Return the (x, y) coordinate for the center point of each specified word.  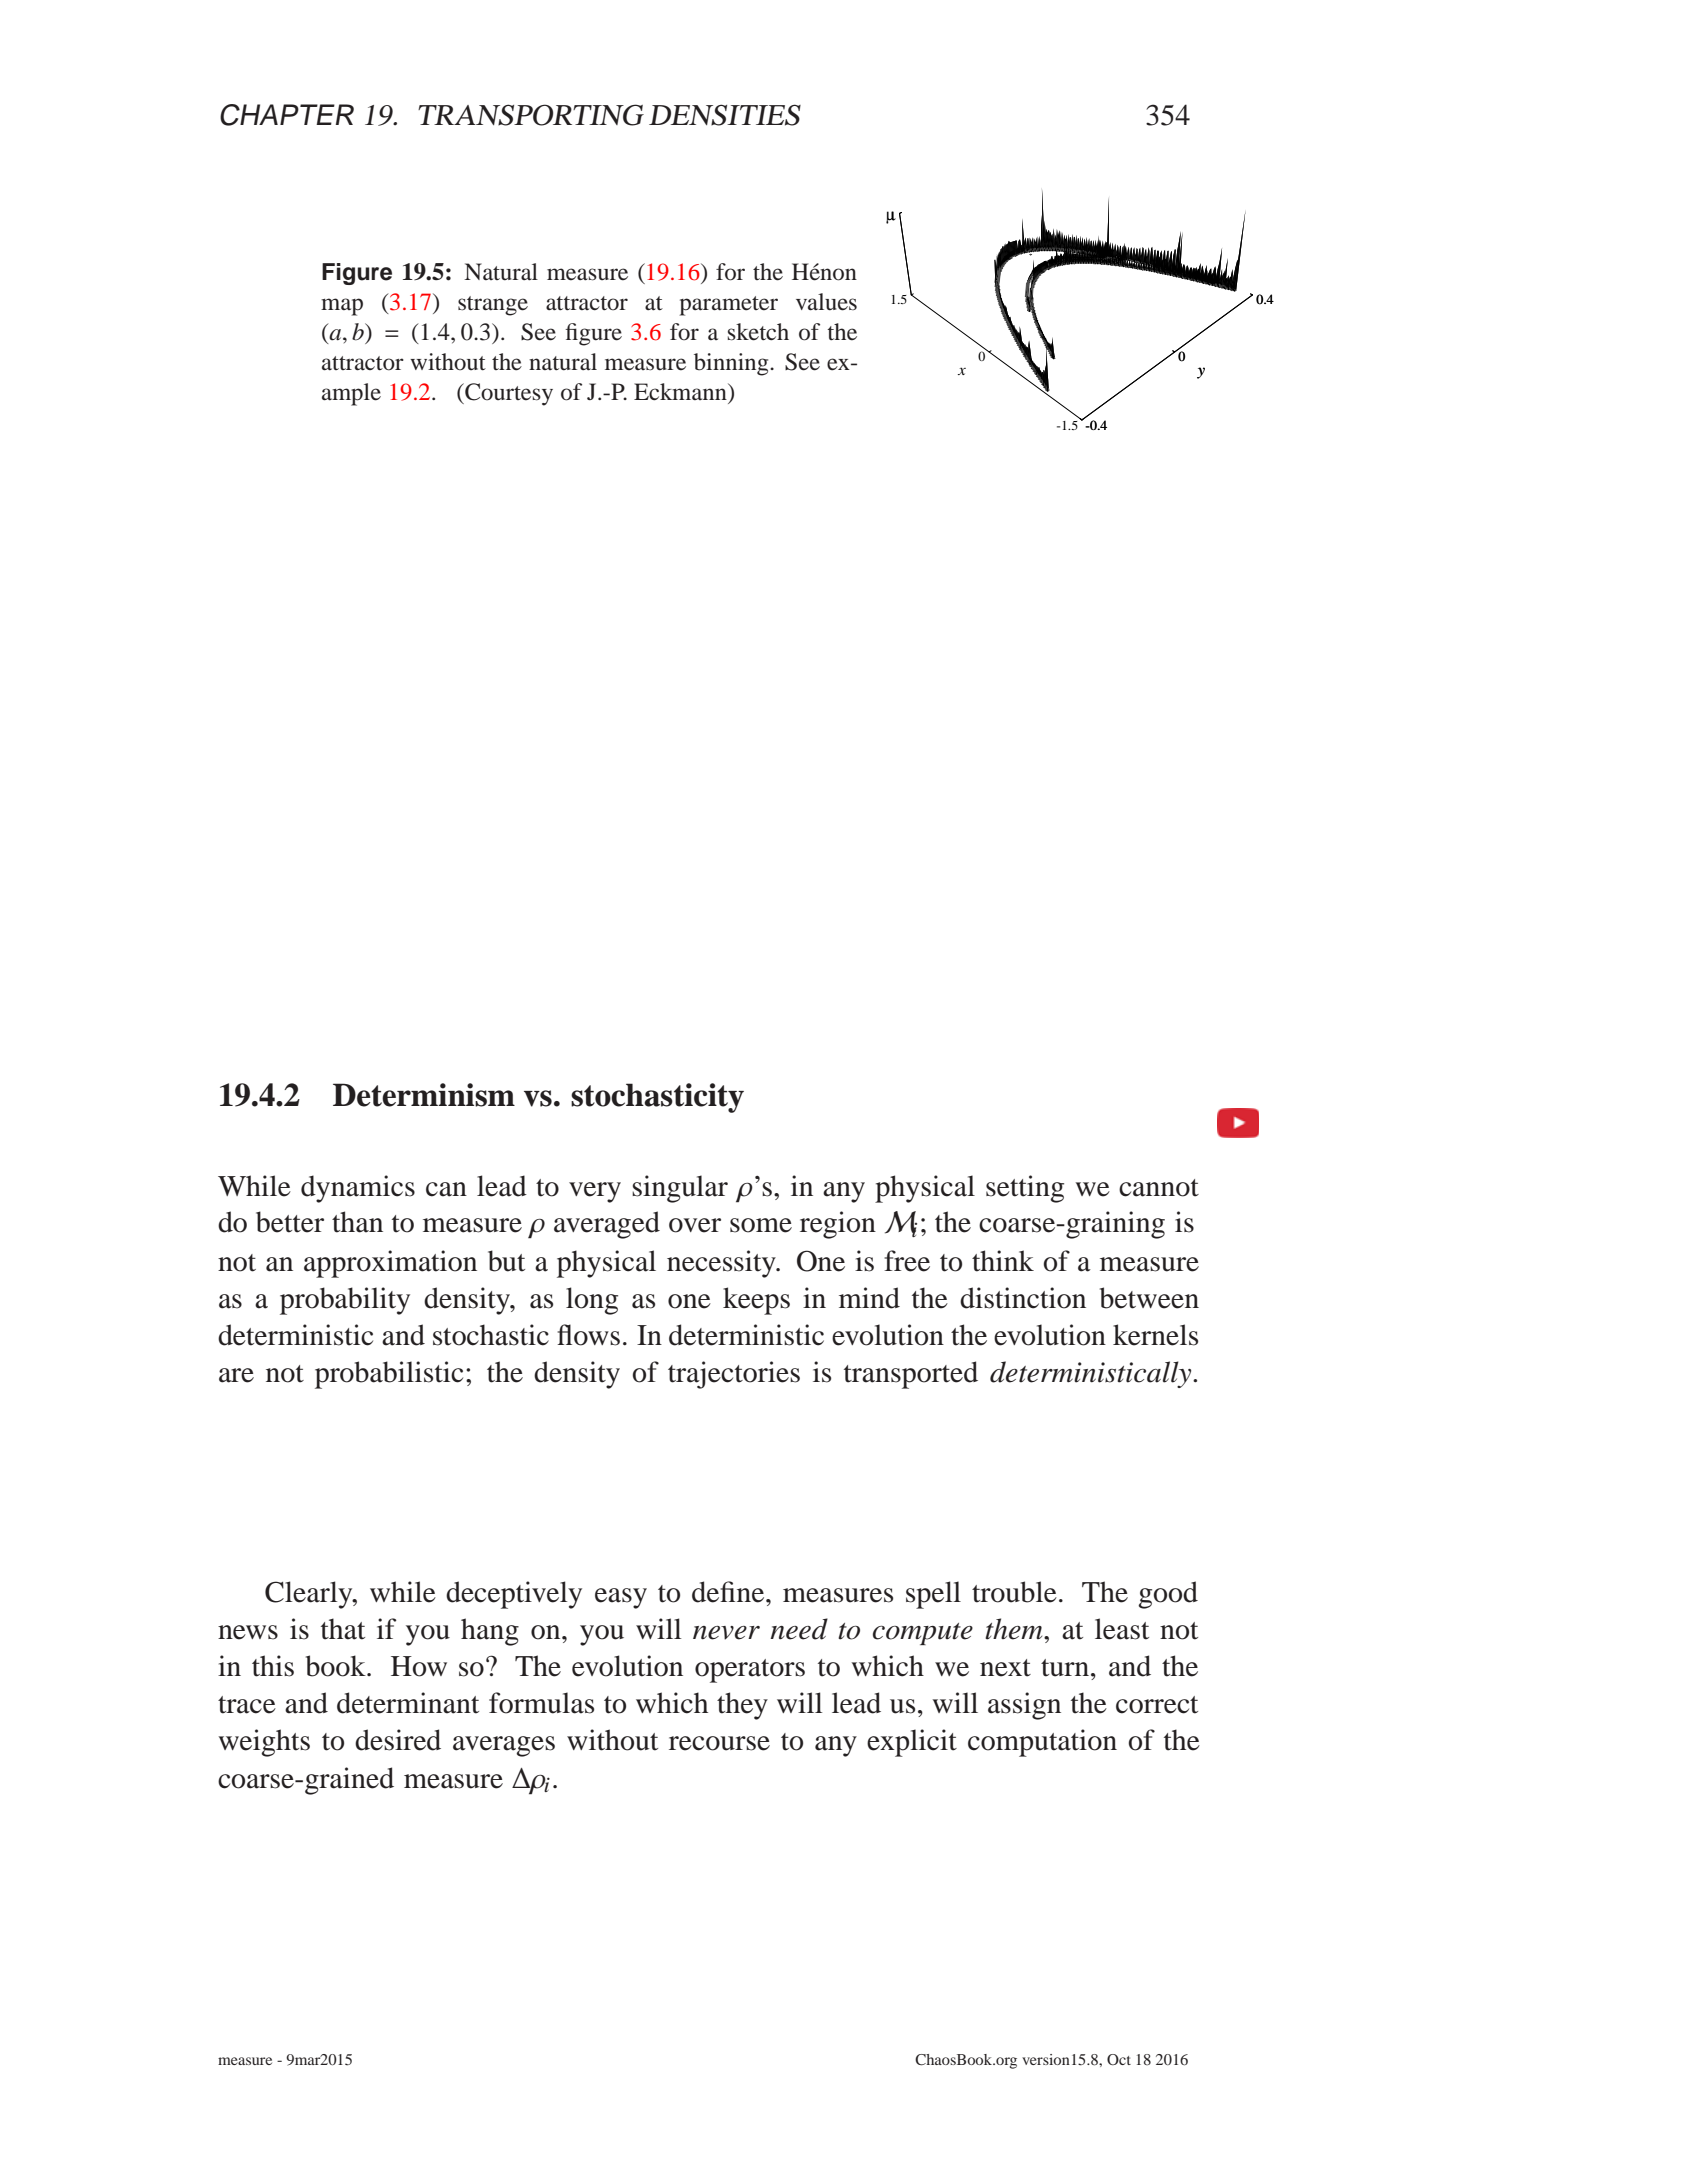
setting (1025, 1189)
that (343, 1629)
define (729, 1592)
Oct (1119, 2059)
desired (398, 1740)
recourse (719, 1743)
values (826, 302)
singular (680, 1189)
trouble (1014, 1592)
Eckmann (681, 392)
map (342, 307)
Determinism (424, 1095)
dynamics (358, 1189)
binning (732, 364)
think (1003, 1261)
